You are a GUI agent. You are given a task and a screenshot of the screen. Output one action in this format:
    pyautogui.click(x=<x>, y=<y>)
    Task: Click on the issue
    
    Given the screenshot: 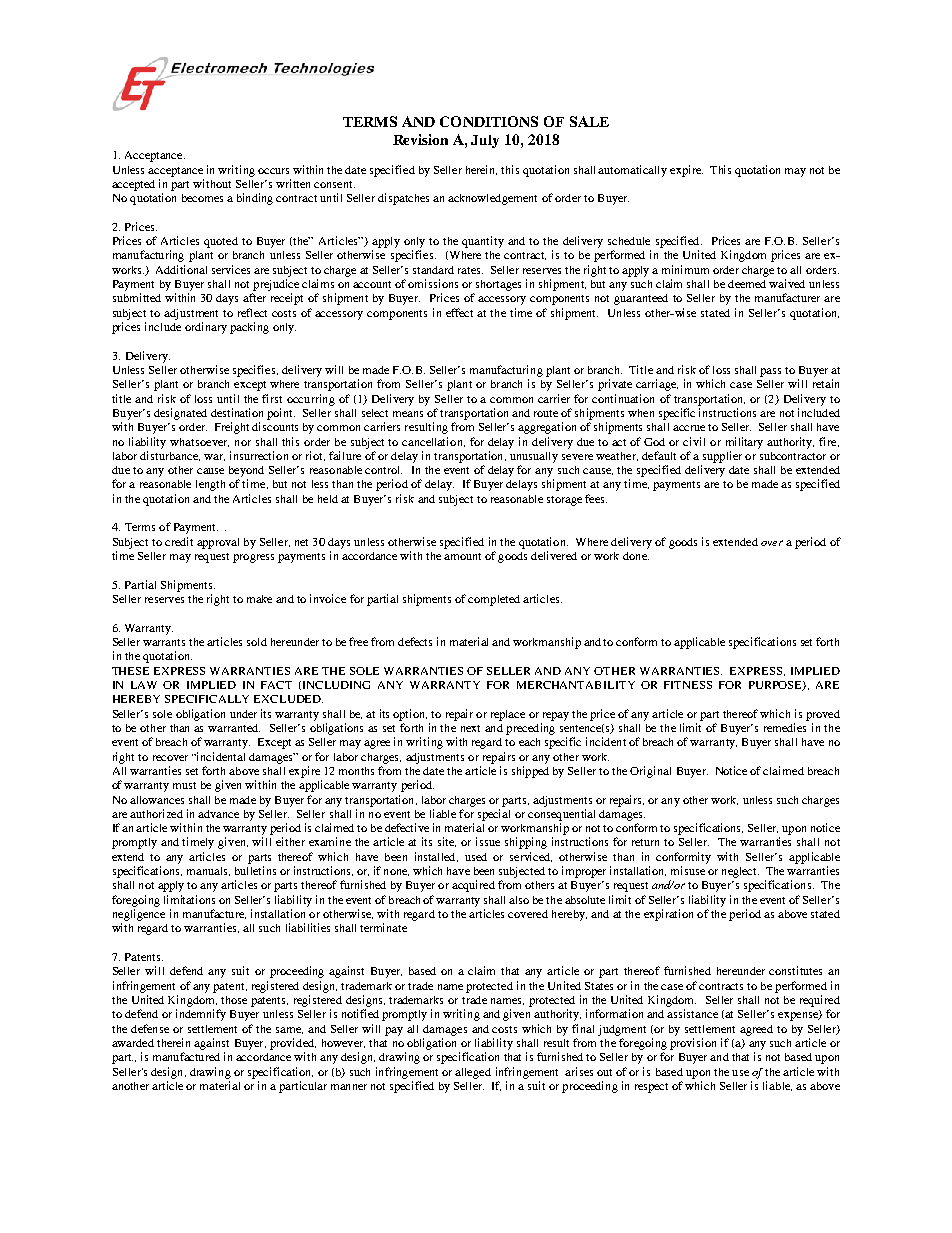 What is the action you would take?
    pyautogui.click(x=488, y=841)
